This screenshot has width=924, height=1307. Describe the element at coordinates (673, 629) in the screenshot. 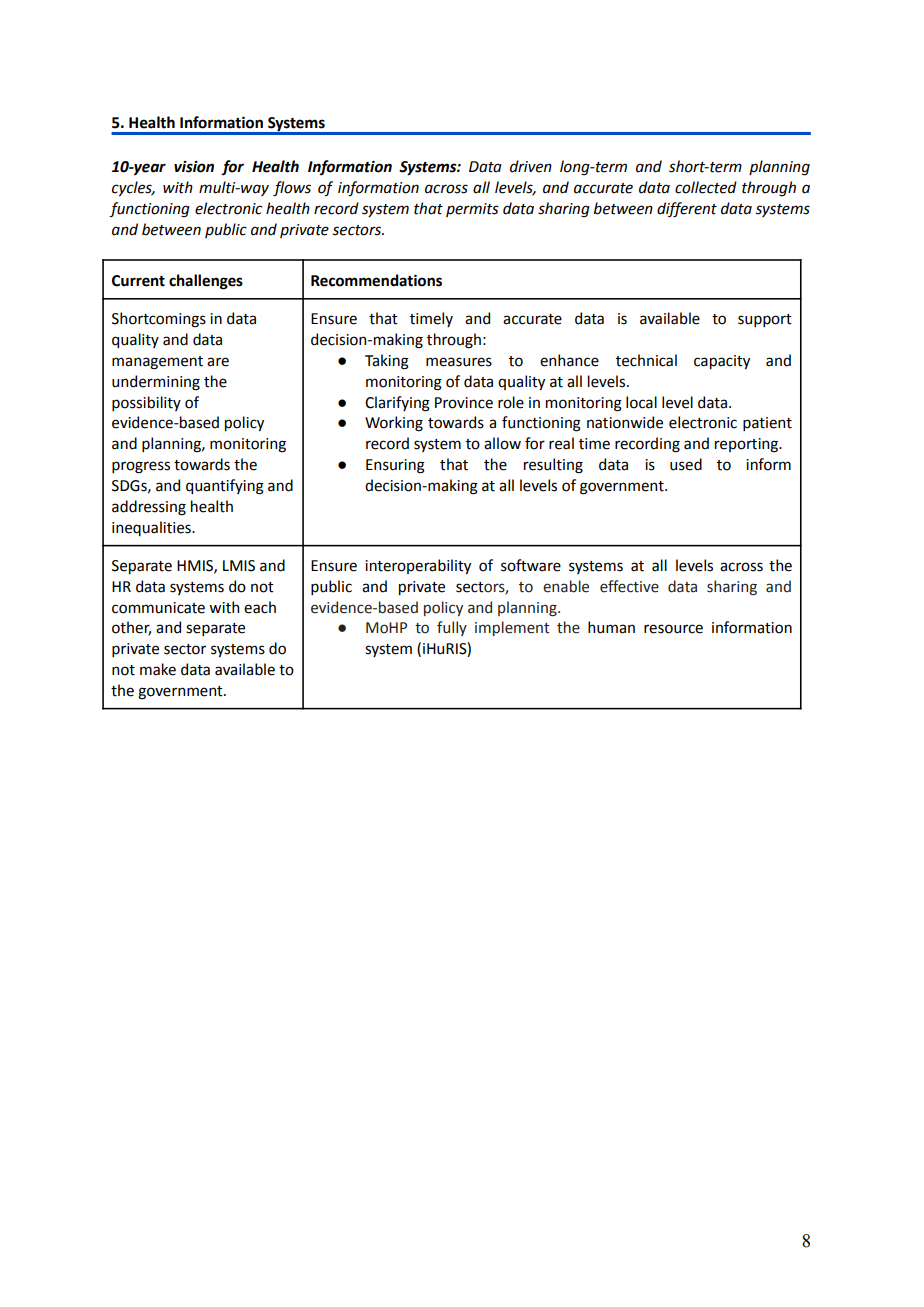

I see `resource` at that location.
